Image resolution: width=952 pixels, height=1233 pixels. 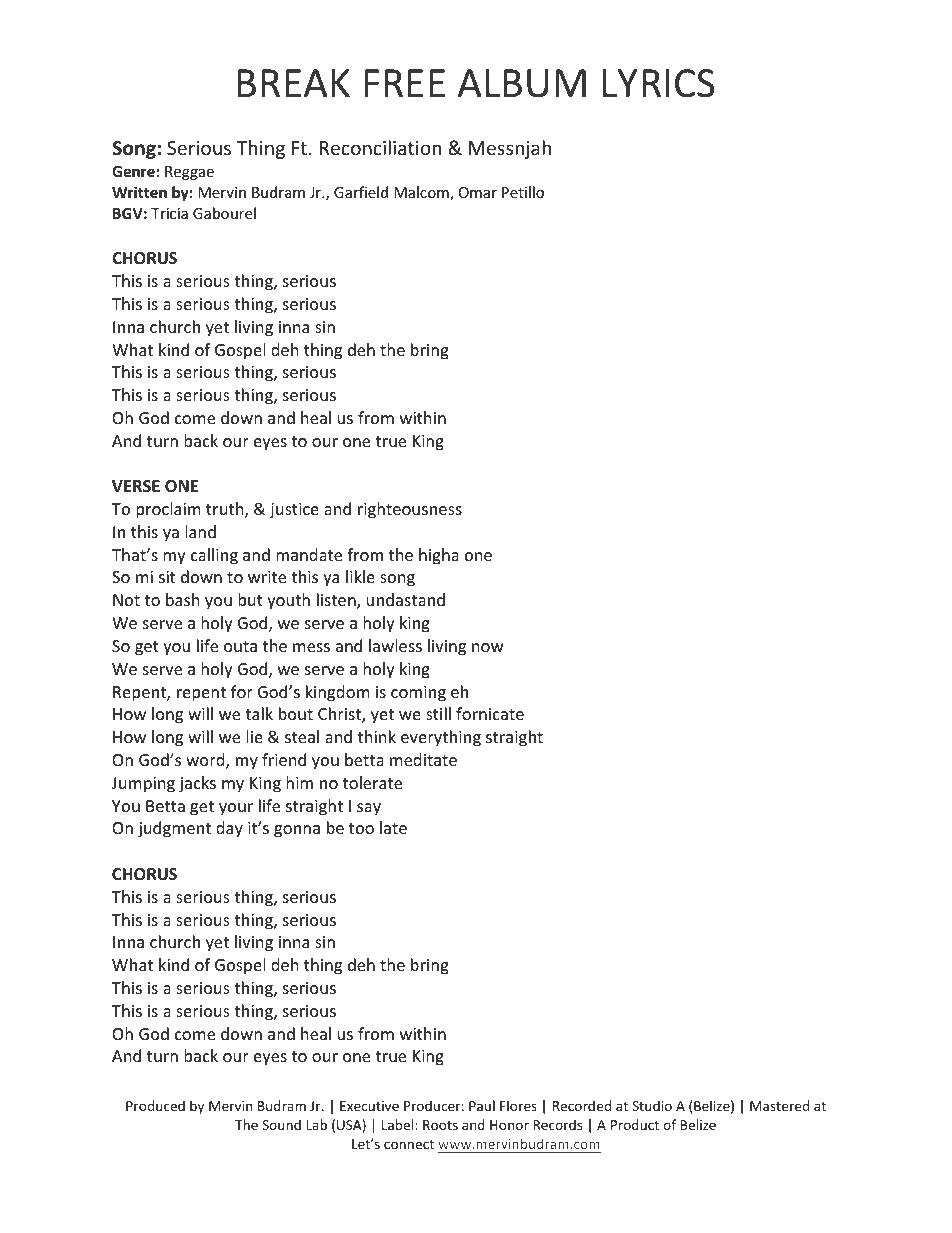 I want to click on Studio, so click(x=652, y=1105).
